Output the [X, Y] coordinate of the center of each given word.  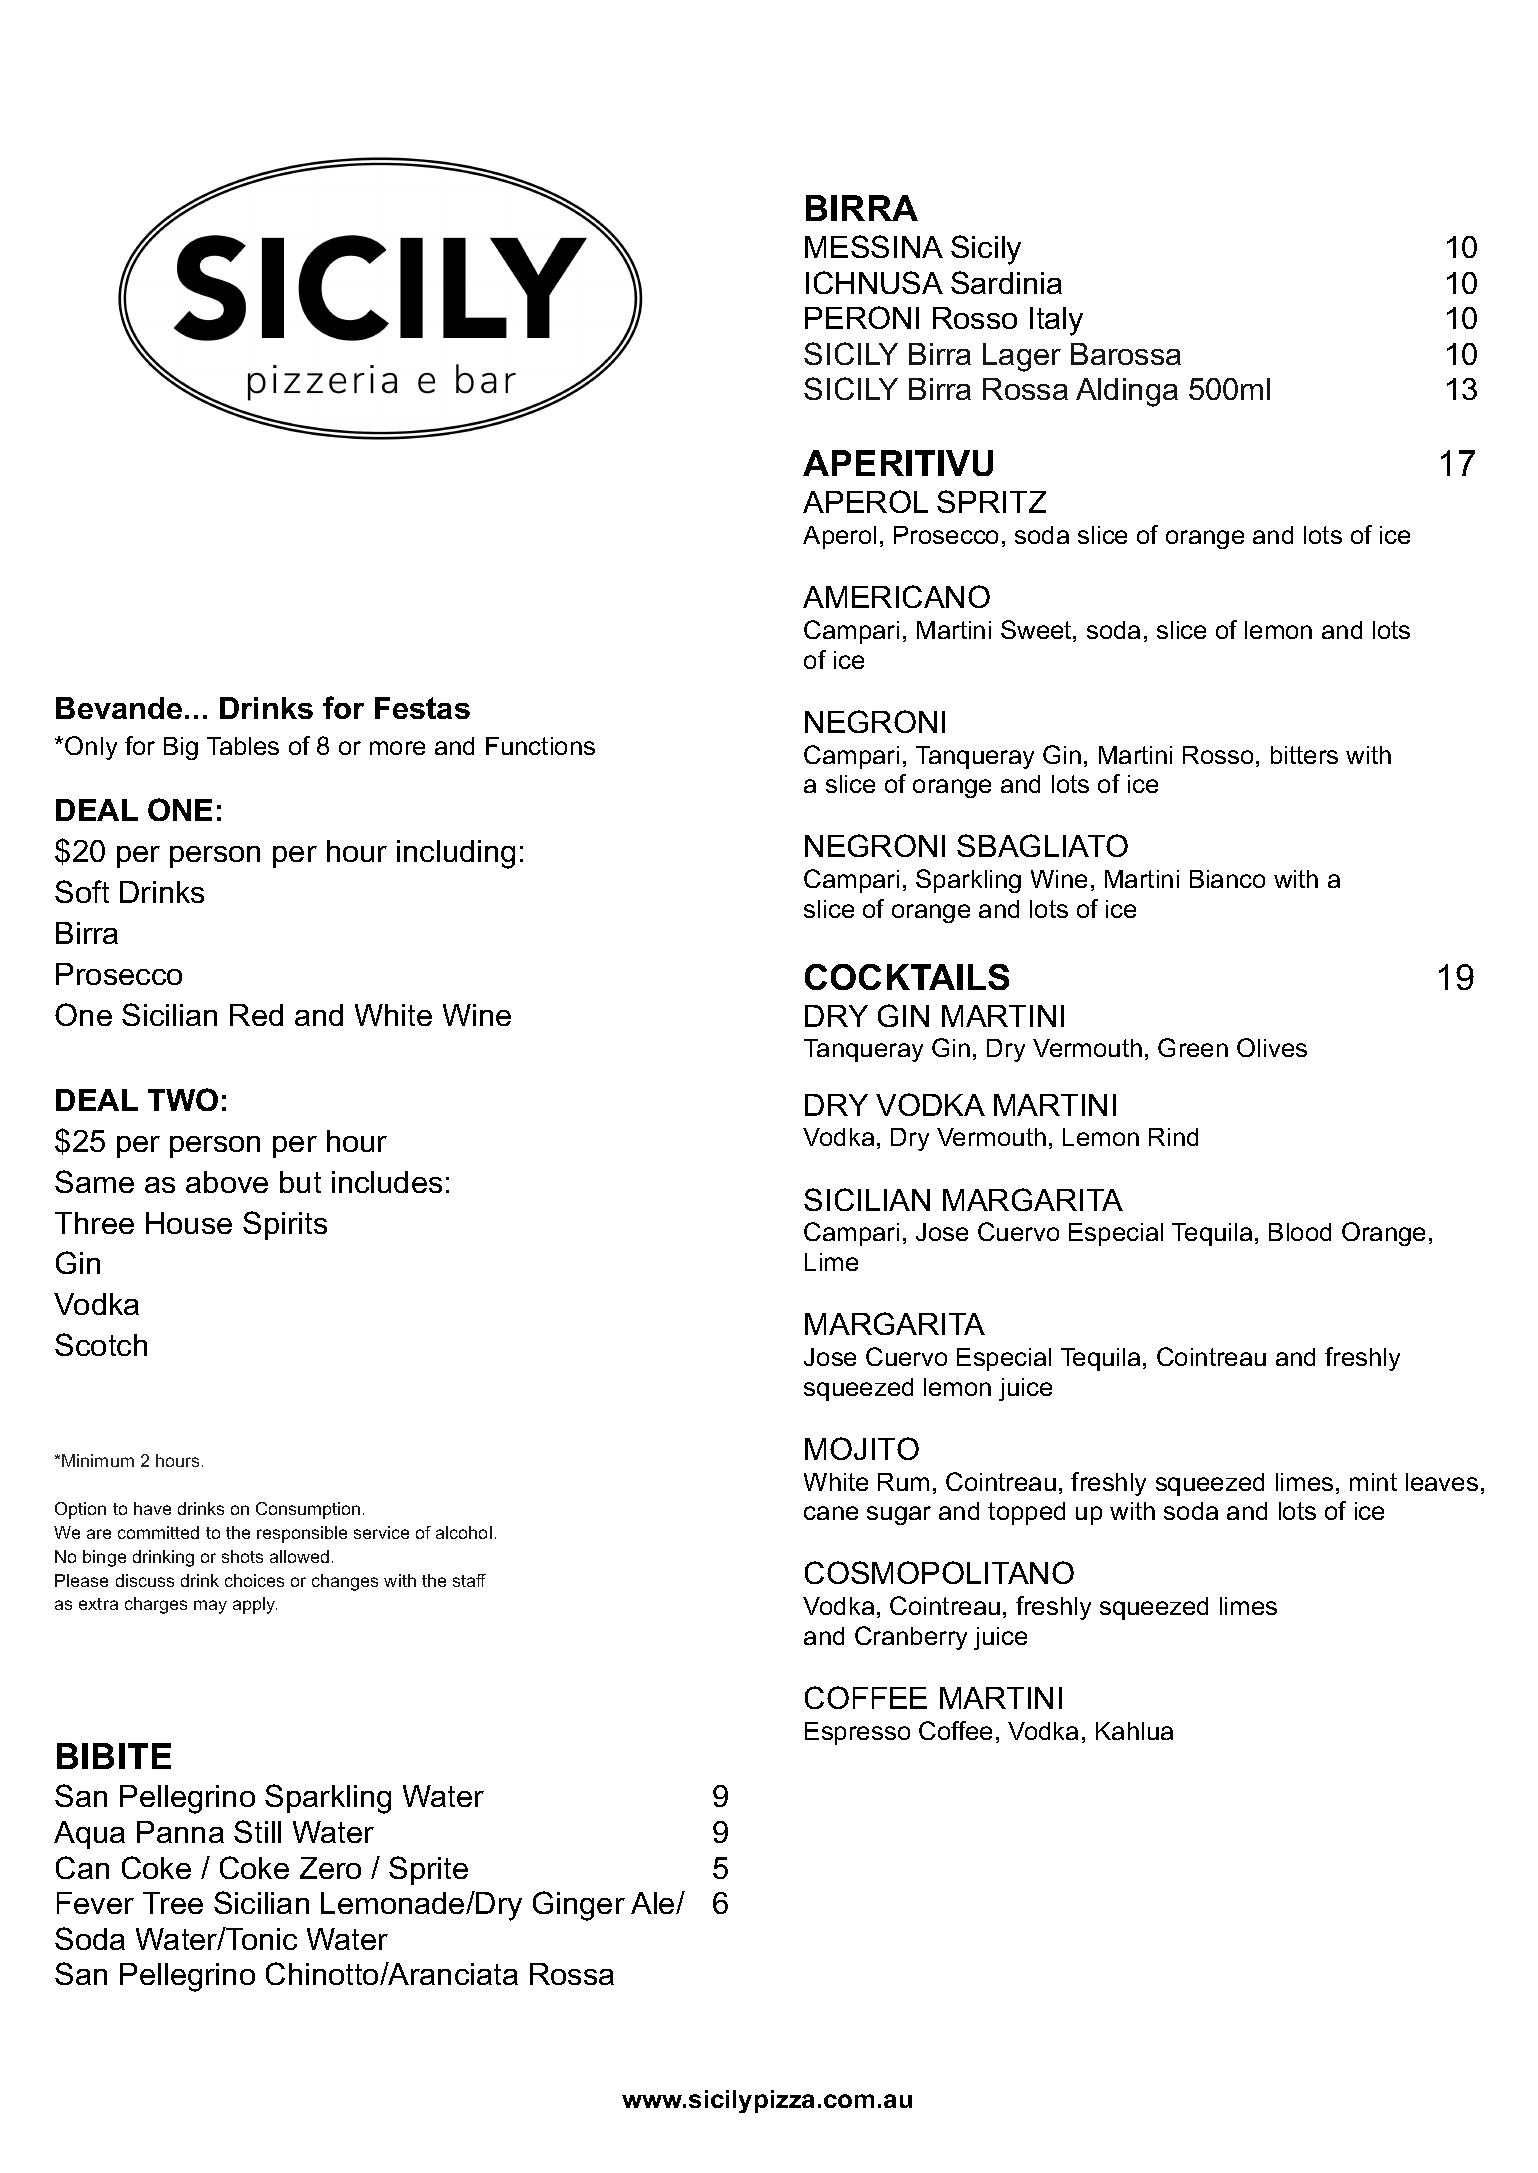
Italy [1056, 321]
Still [257, 1831]
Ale [654, 1903]
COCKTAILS [907, 977]
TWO [183, 1099]
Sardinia [1006, 282]
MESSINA [874, 246]
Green [1193, 1047]
